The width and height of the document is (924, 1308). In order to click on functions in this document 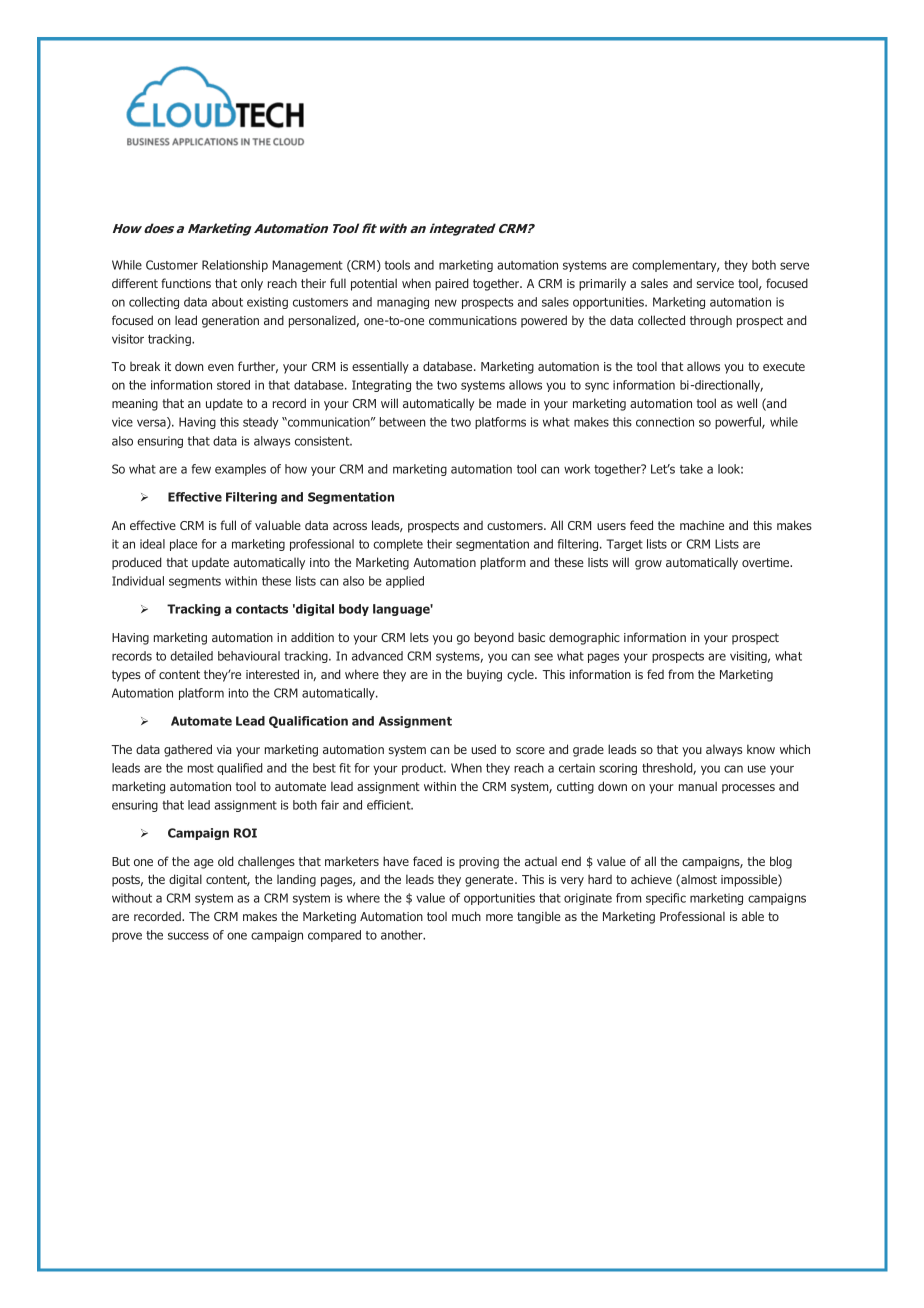, I will do `click(186, 283)`.
